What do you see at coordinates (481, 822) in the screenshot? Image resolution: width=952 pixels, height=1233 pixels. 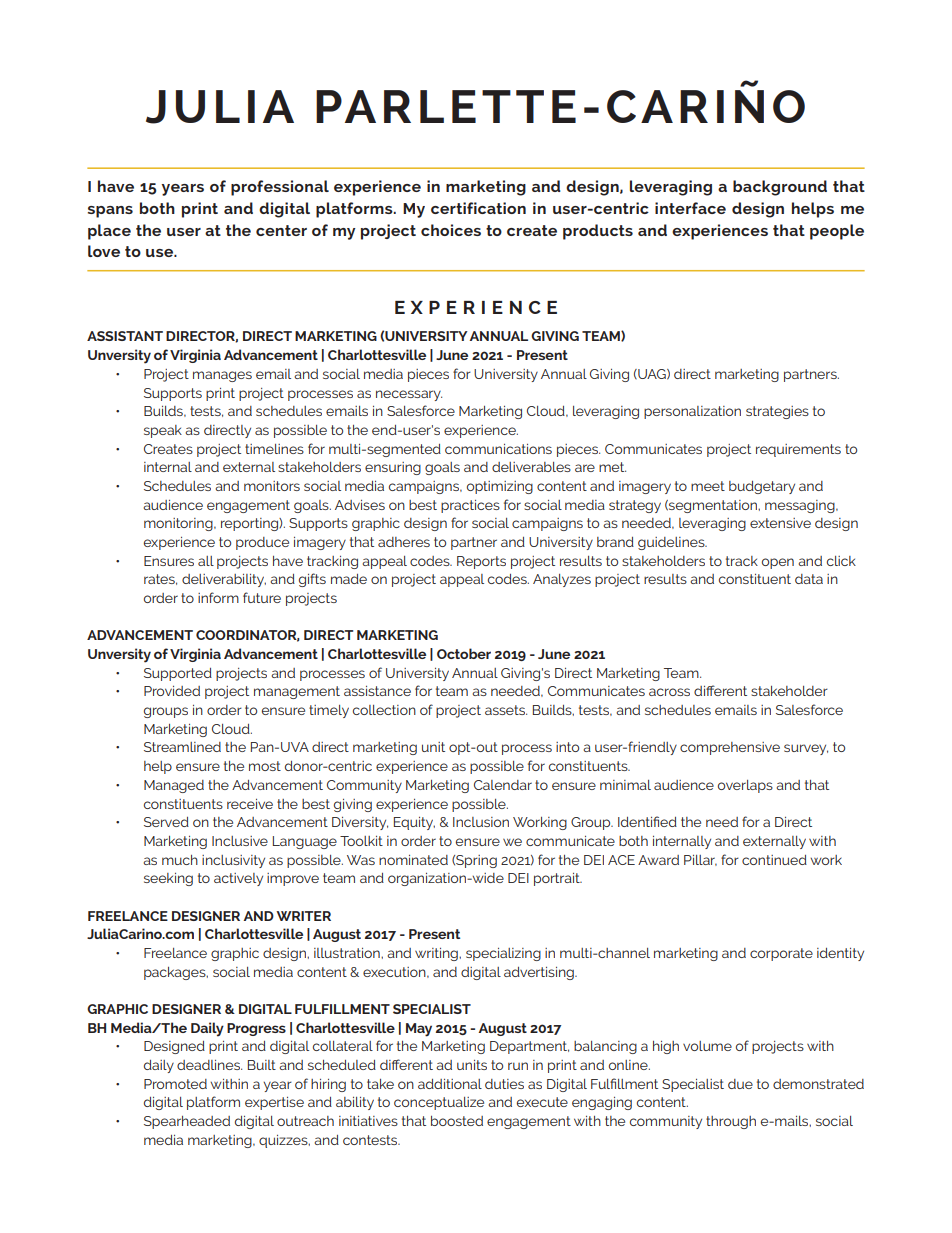 I see `Inclusion` at bounding box center [481, 822].
